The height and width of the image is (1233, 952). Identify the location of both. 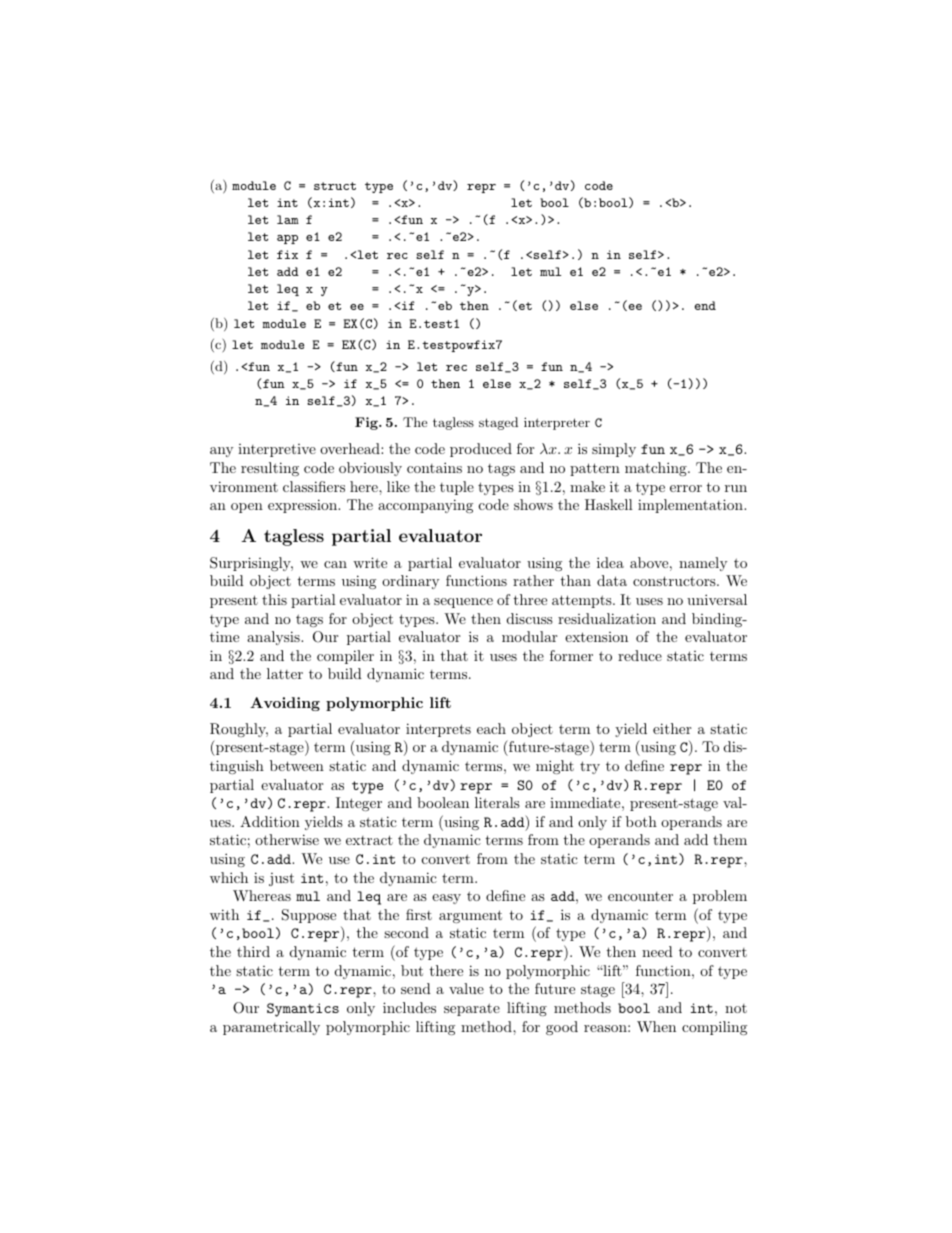
(641, 821).
